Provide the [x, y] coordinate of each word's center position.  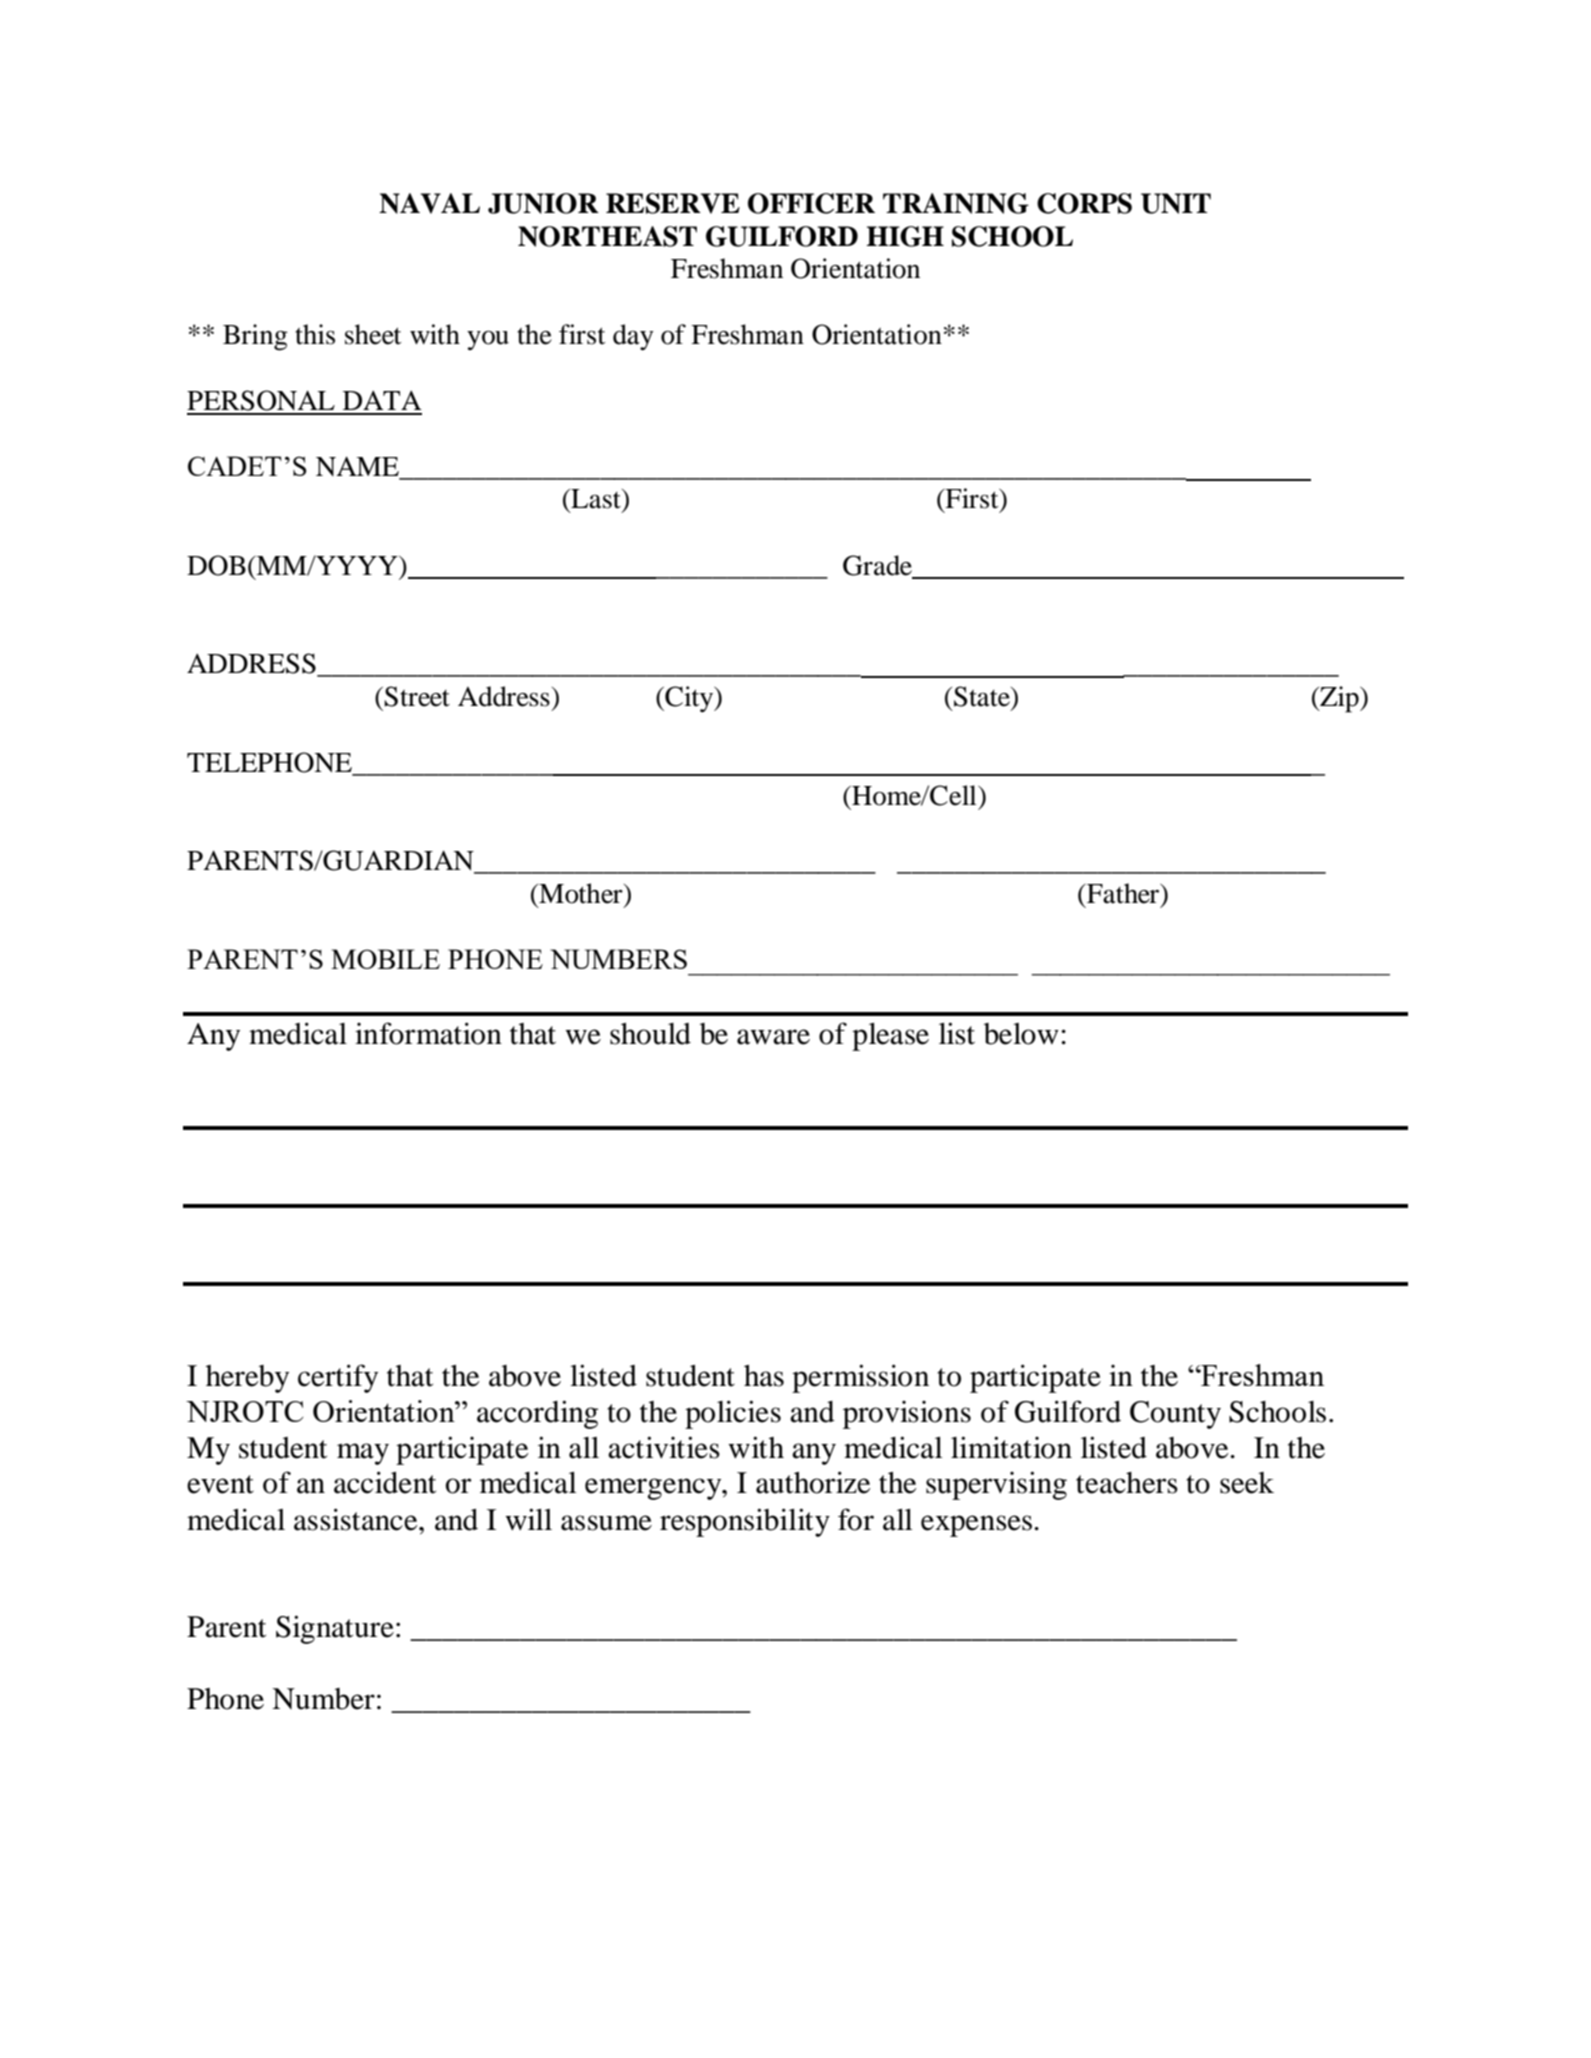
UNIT [1176, 203]
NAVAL [429, 203]
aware [773, 1037]
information [428, 1033]
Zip [1339, 699]
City [689, 699]
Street [417, 696]
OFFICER [811, 203]
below [1021, 1034]
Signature [335, 1629]
